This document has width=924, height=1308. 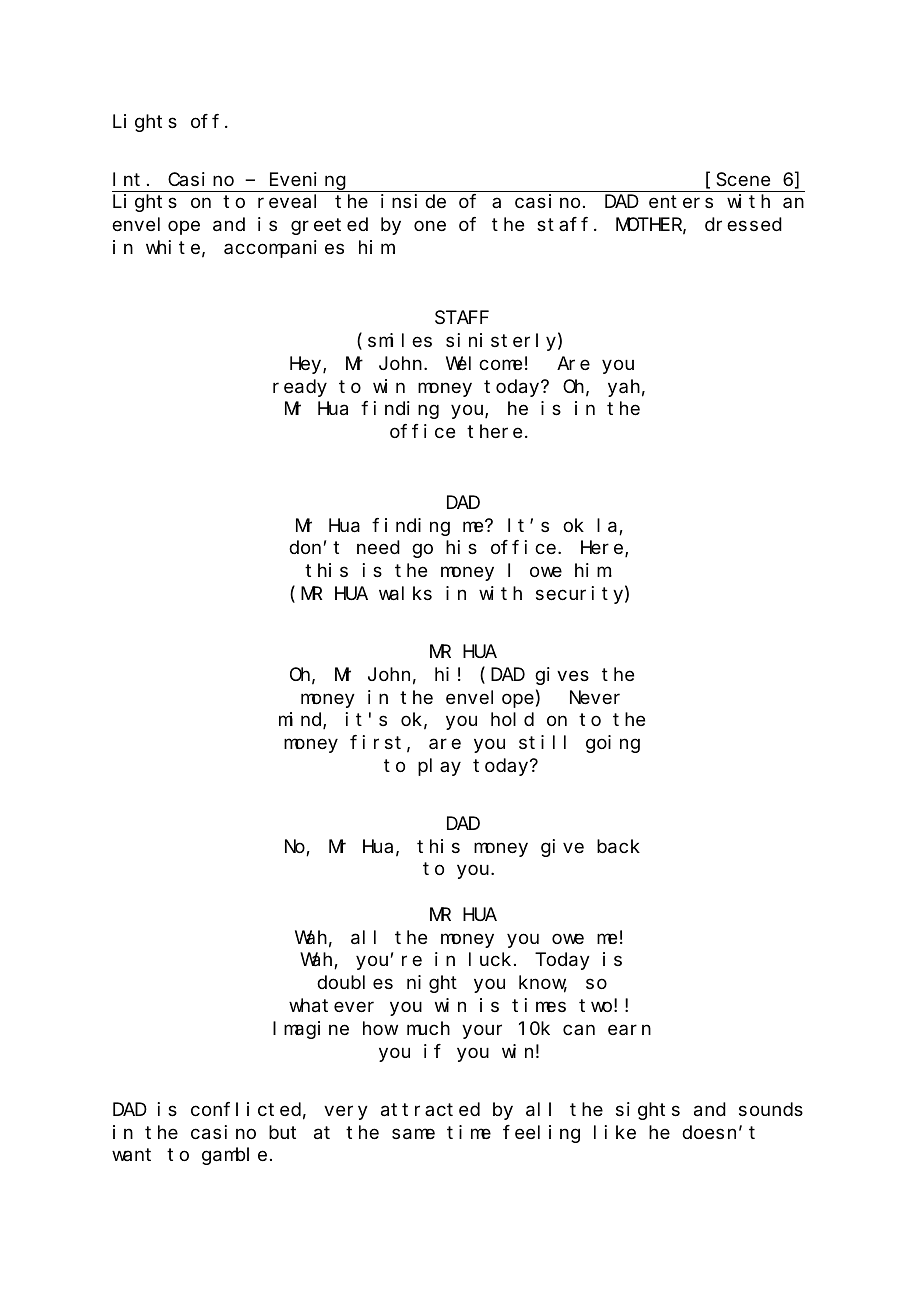 What do you see at coordinates (413, 201) in the document?
I see `inside` at bounding box center [413, 201].
